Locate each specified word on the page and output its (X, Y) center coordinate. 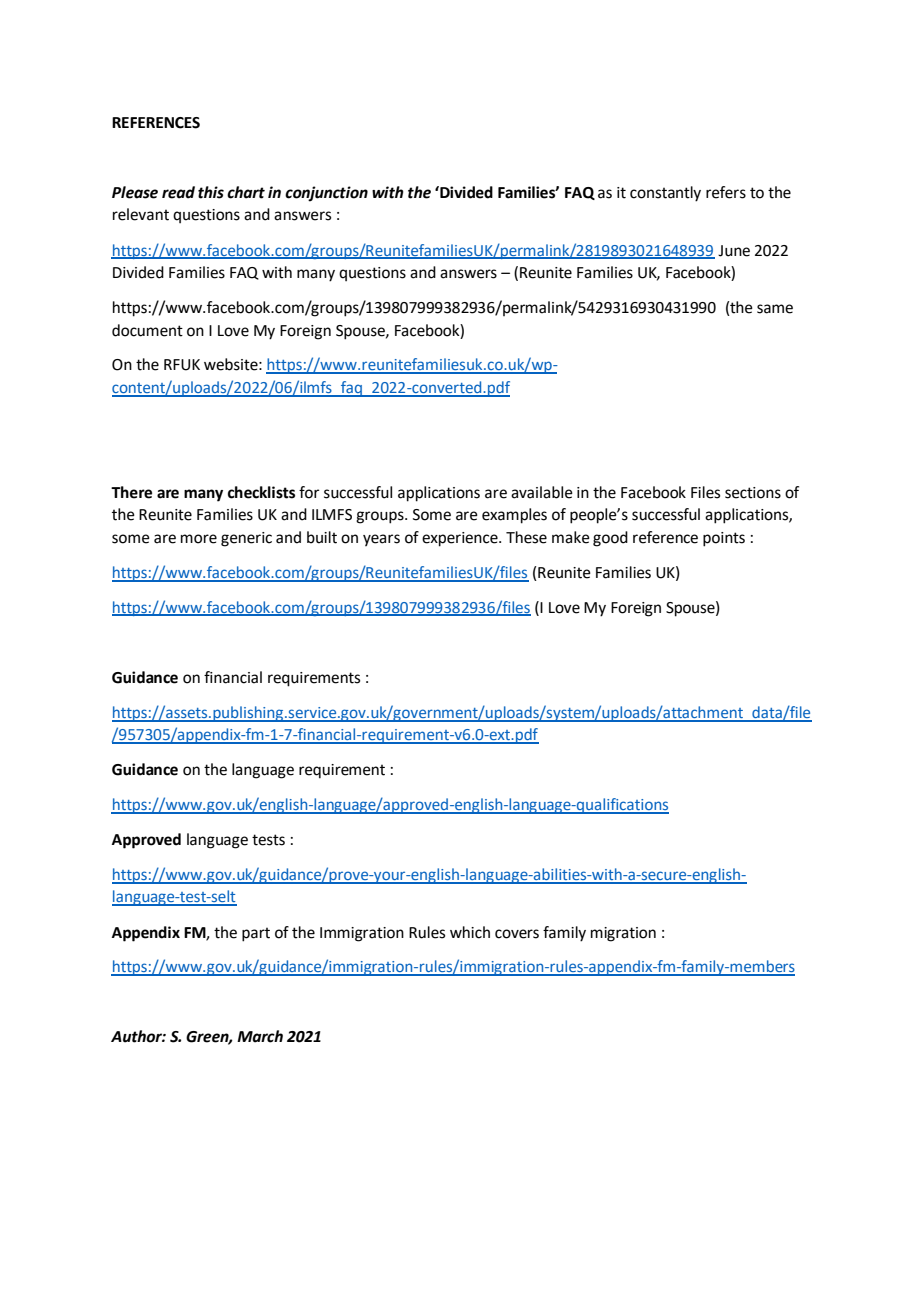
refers (726, 192)
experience (461, 539)
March (260, 1036)
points (724, 539)
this (211, 192)
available (542, 492)
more (199, 539)
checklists (261, 492)
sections (753, 493)
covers (517, 934)
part (256, 934)
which (470, 932)
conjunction (326, 194)
